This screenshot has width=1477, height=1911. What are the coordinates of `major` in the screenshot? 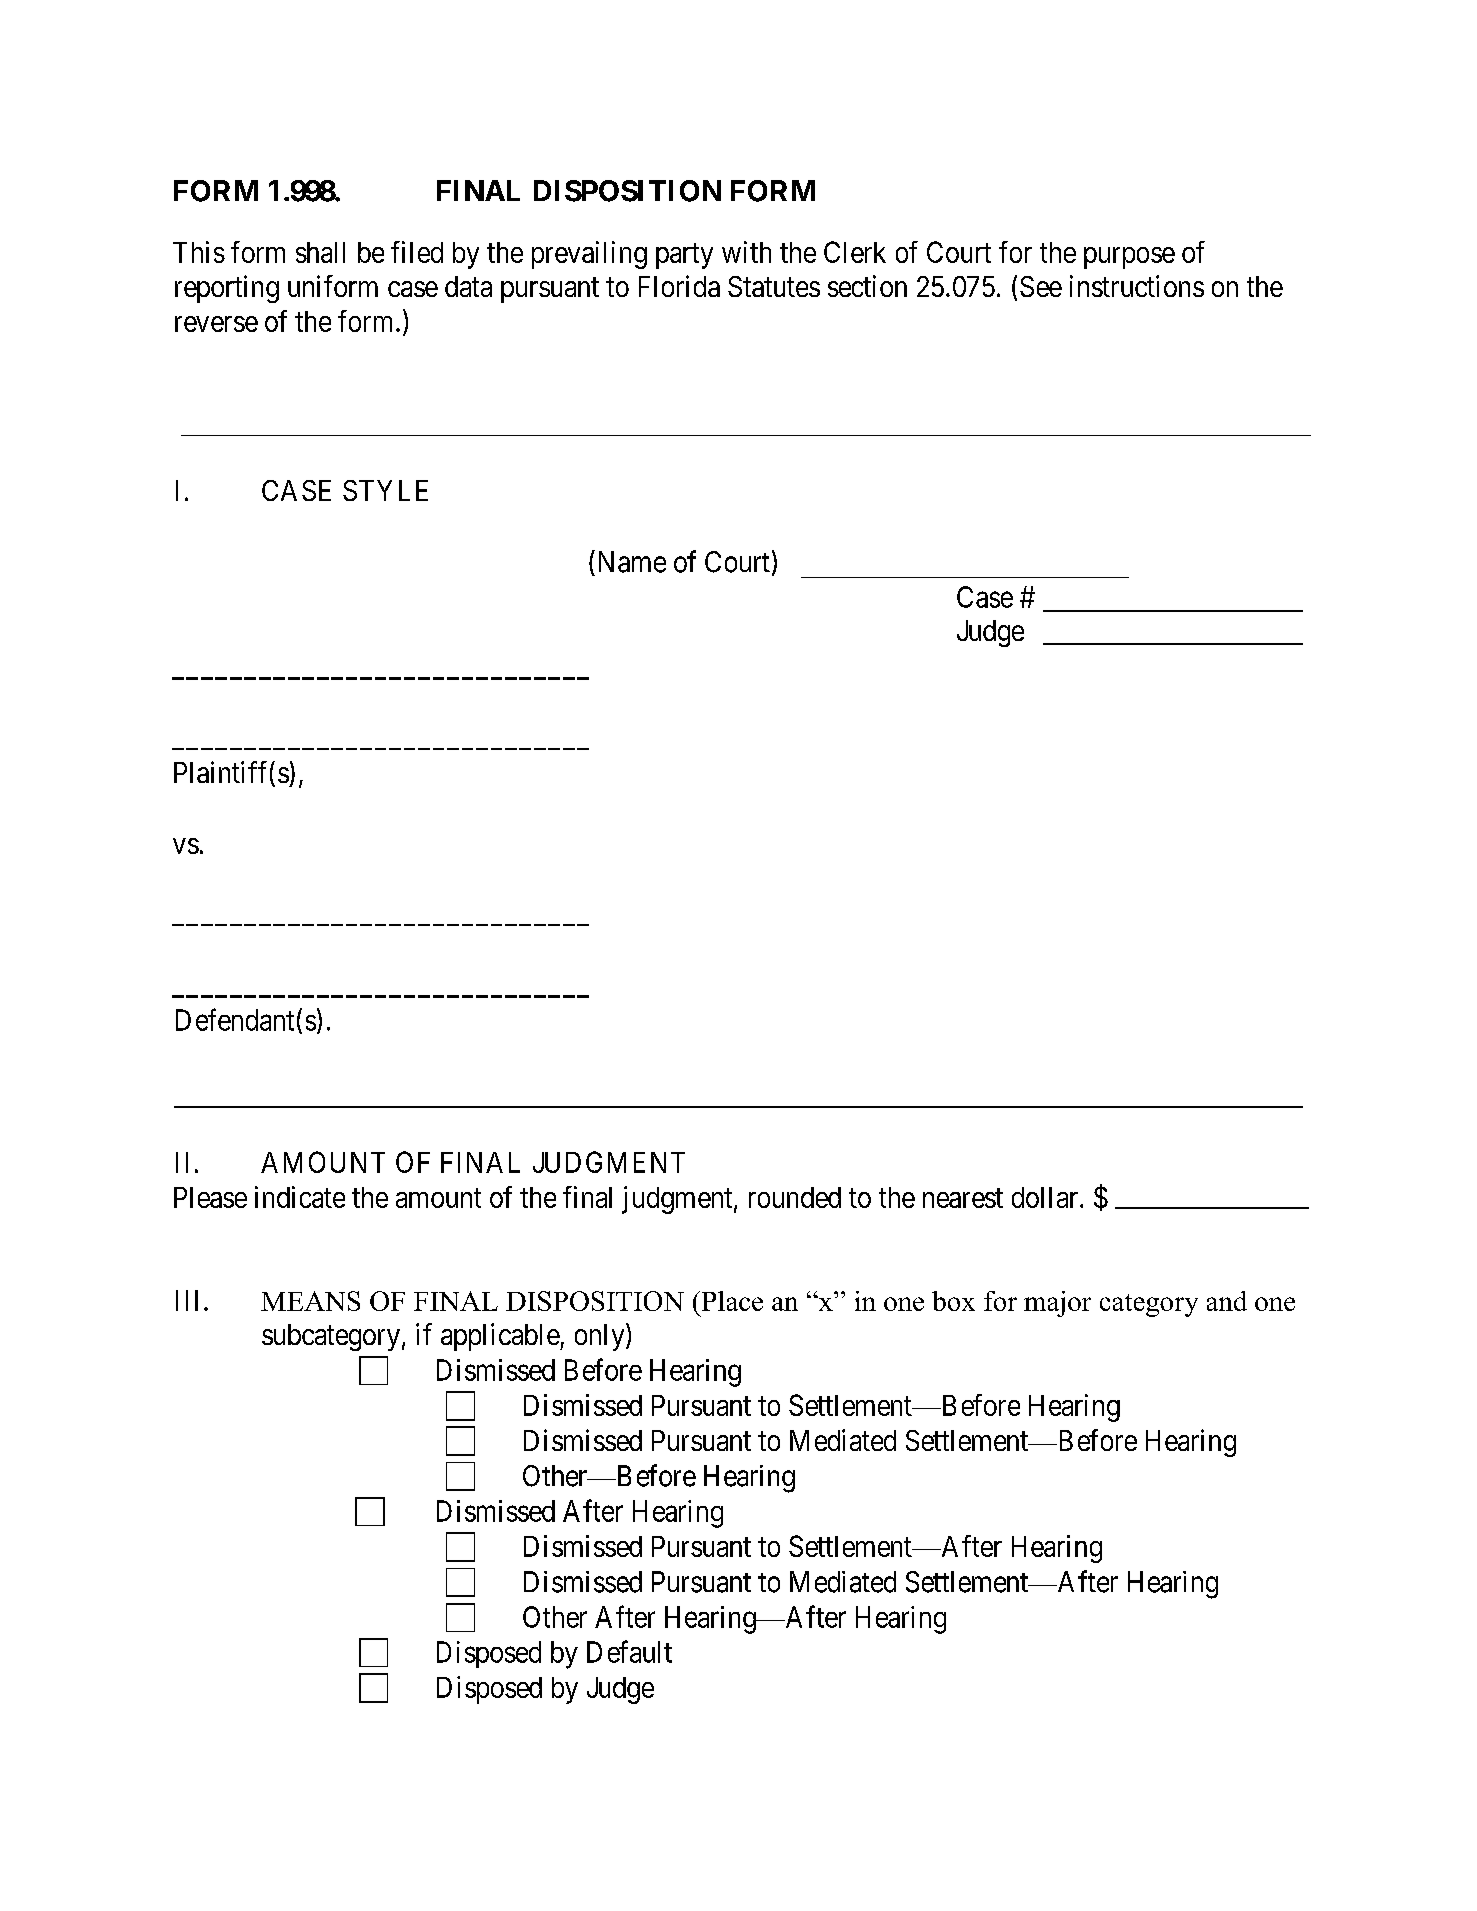 It's located at (1057, 1304).
